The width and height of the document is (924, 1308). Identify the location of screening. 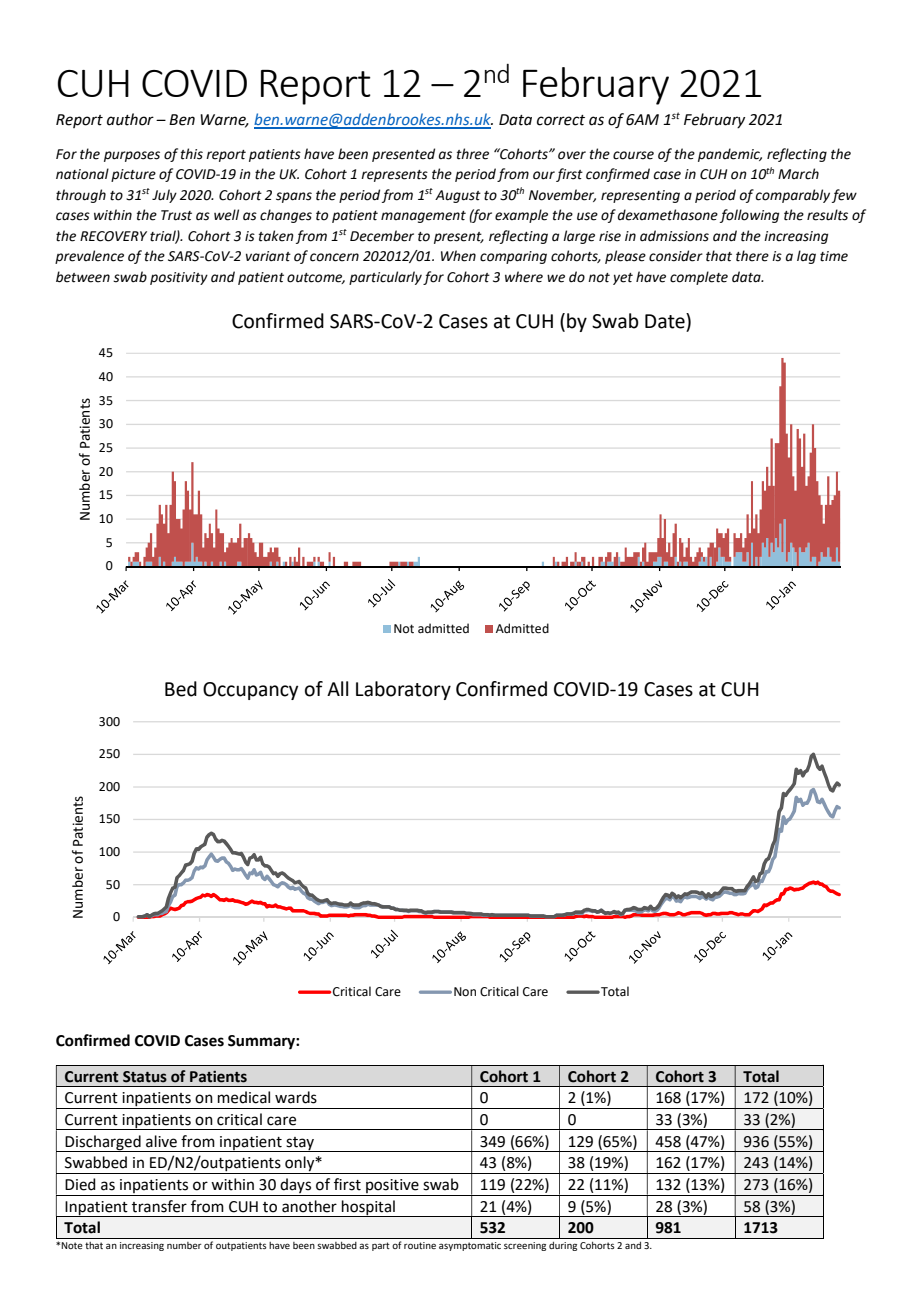
(525, 1246).
